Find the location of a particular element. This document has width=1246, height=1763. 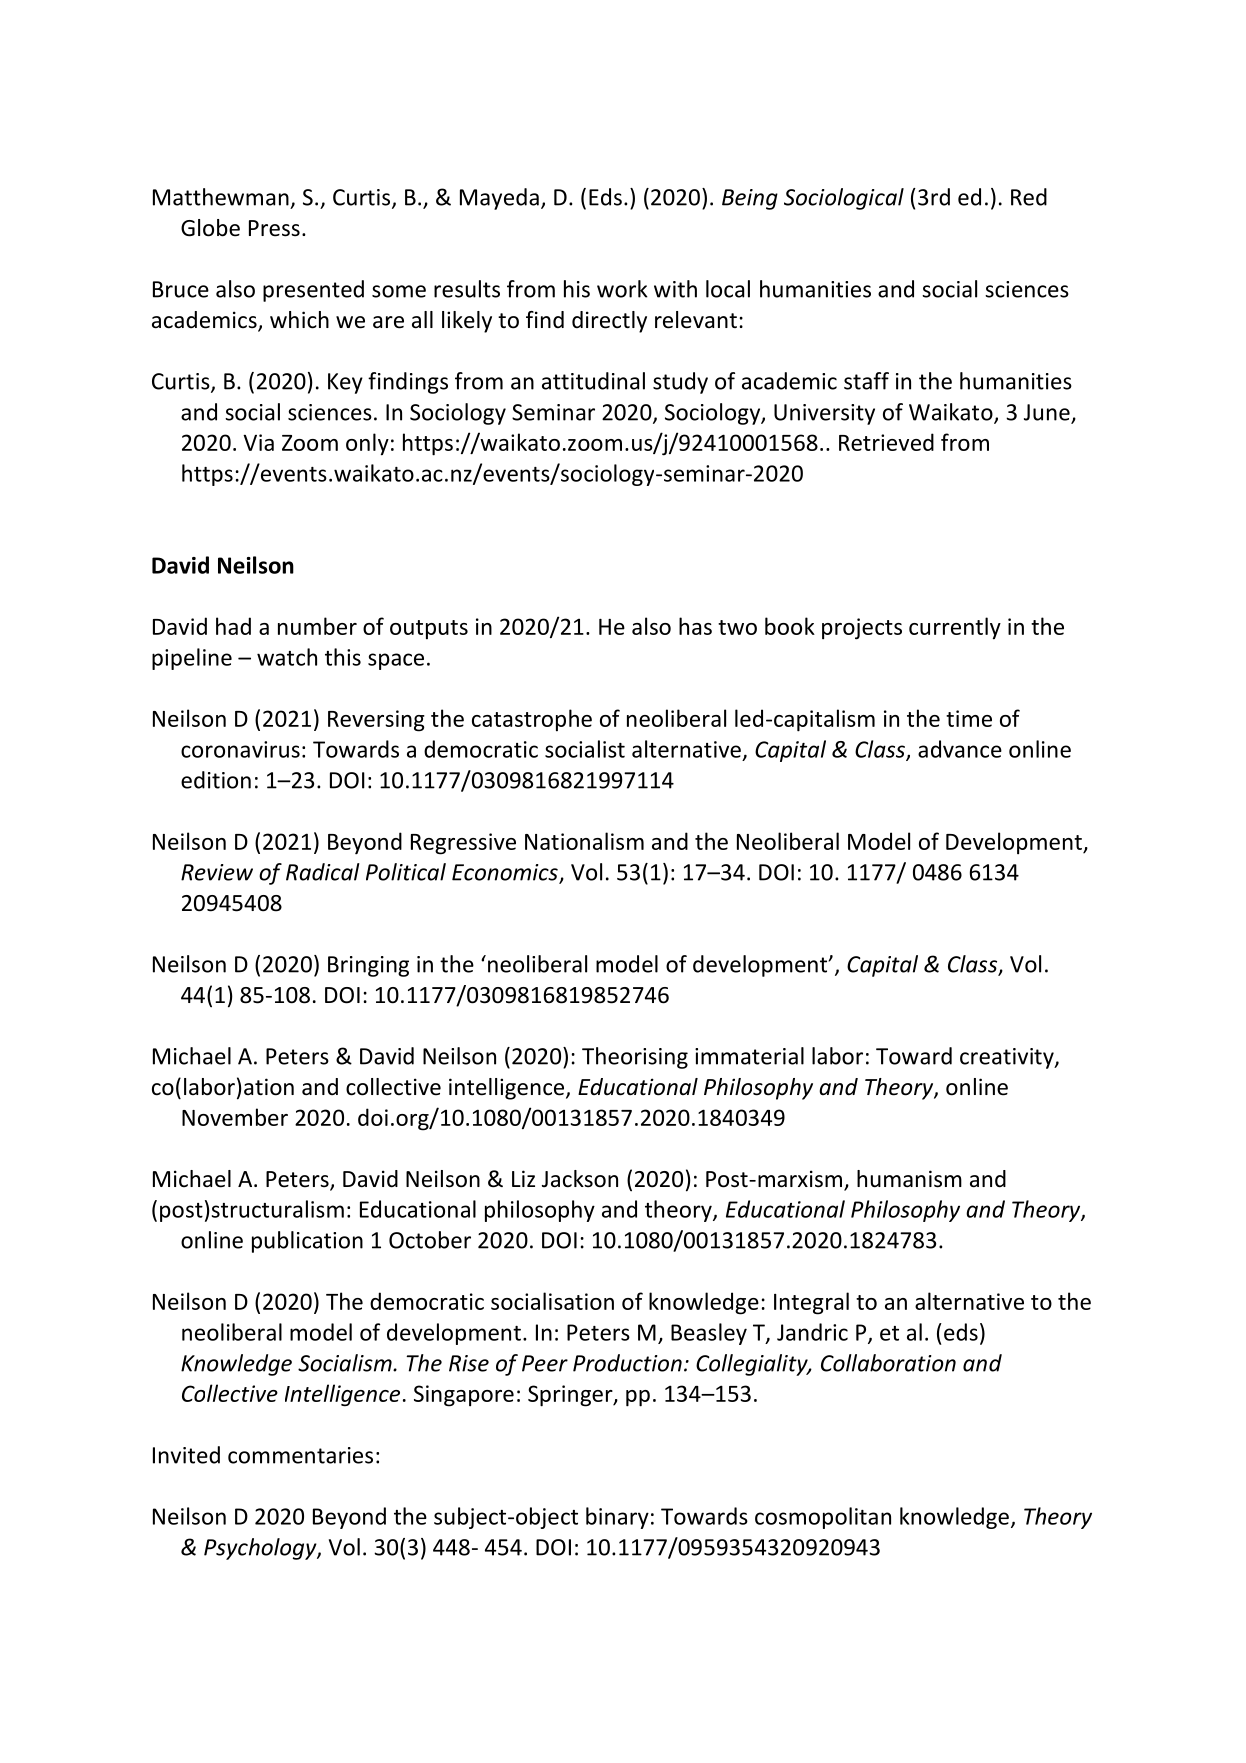

binary is located at coordinates (617, 1518).
